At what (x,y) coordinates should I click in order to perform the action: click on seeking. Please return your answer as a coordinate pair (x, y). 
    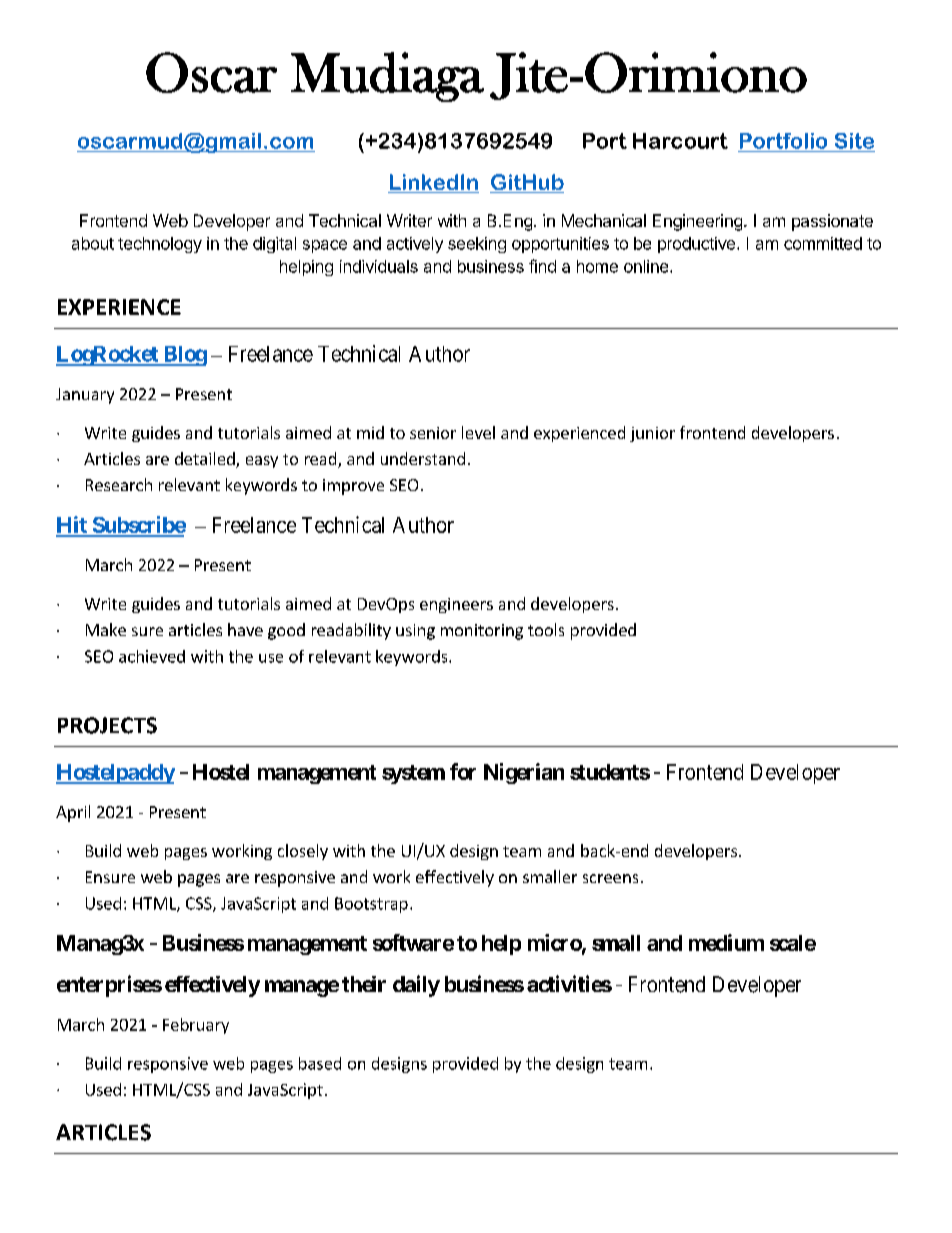
    Looking at the image, I should click on (477, 245).
